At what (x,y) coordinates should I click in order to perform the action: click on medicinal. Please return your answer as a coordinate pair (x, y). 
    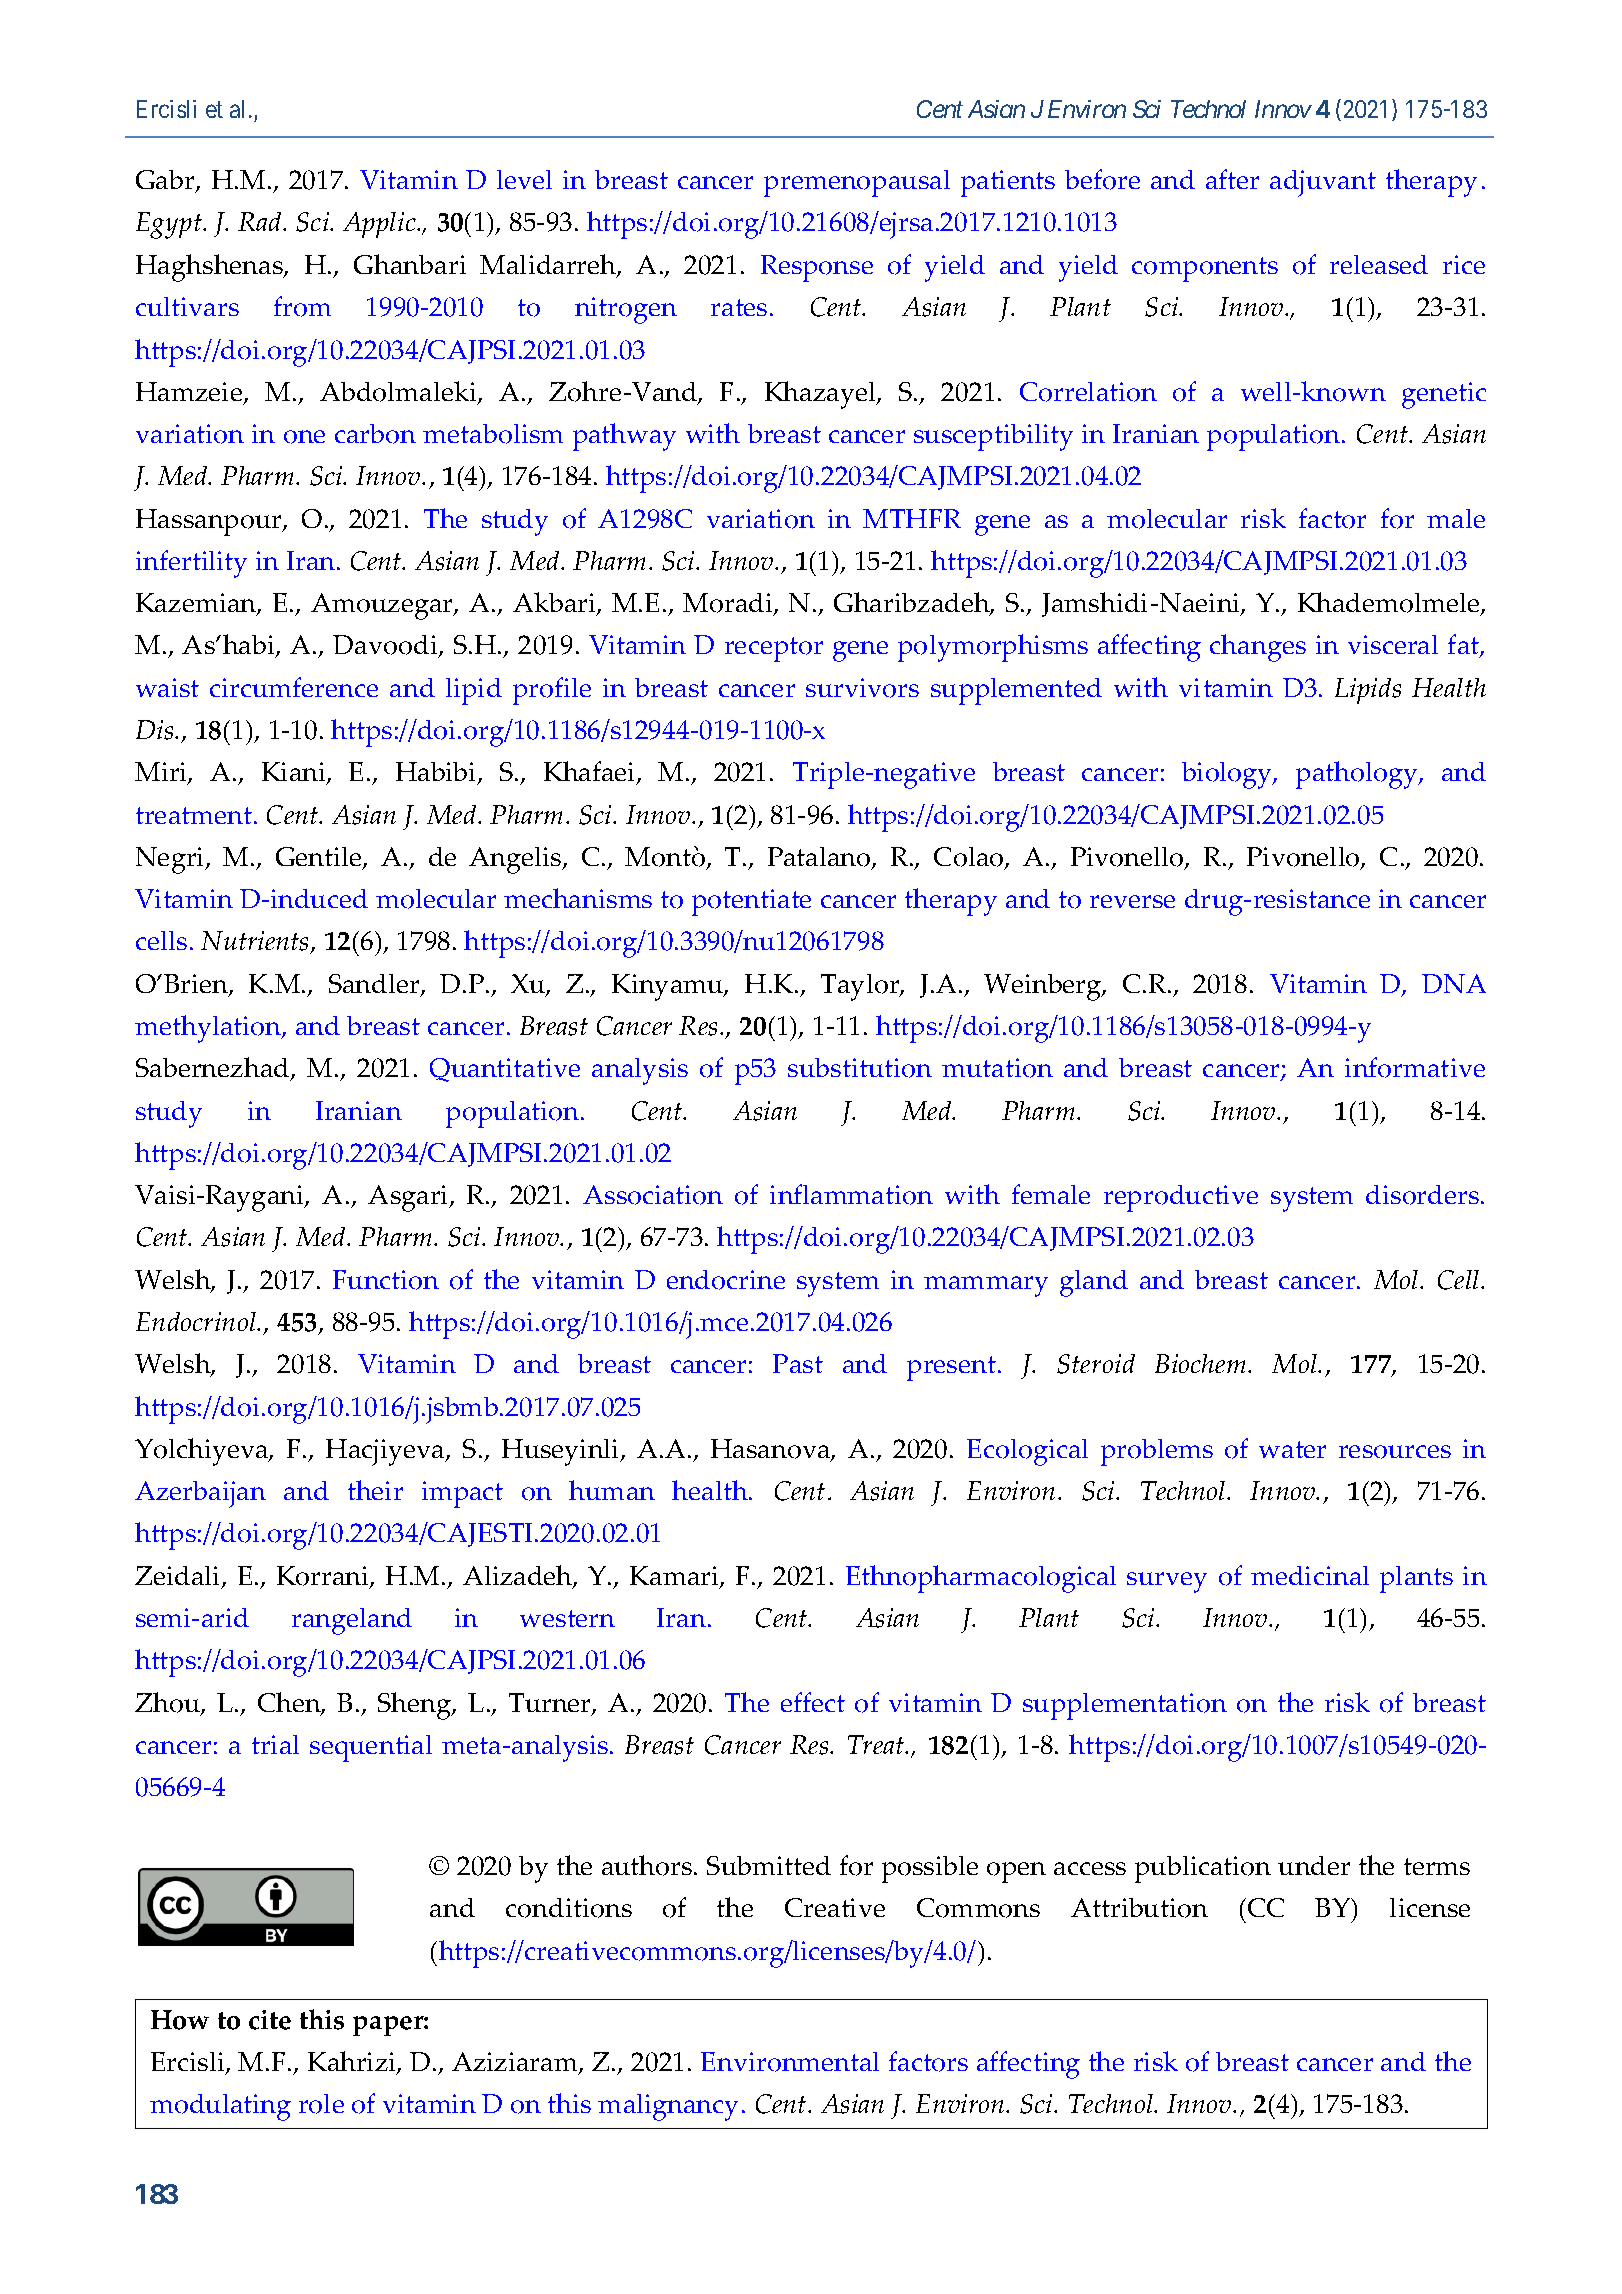
    Looking at the image, I should click on (1310, 1575).
